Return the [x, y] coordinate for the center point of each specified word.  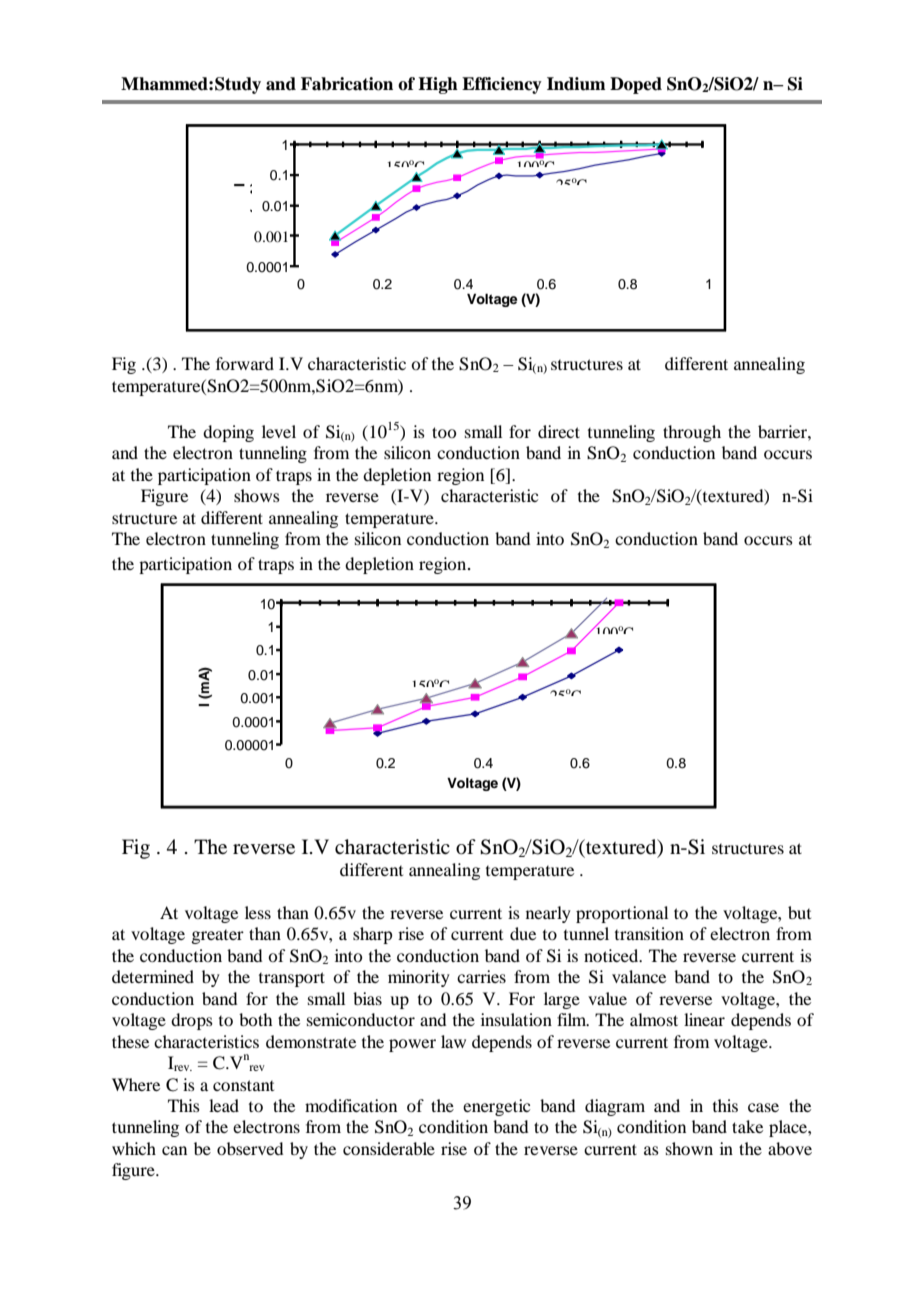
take [747, 1126]
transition [649, 933]
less [258, 912]
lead [224, 1105]
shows [257, 495]
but [799, 912]
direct [559, 431]
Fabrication [347, 84]
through [692, 433]
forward [245, 363]
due [523, 933]
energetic [496, 1107]
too [444, 432]
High [438, 85]
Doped [636, 85]
